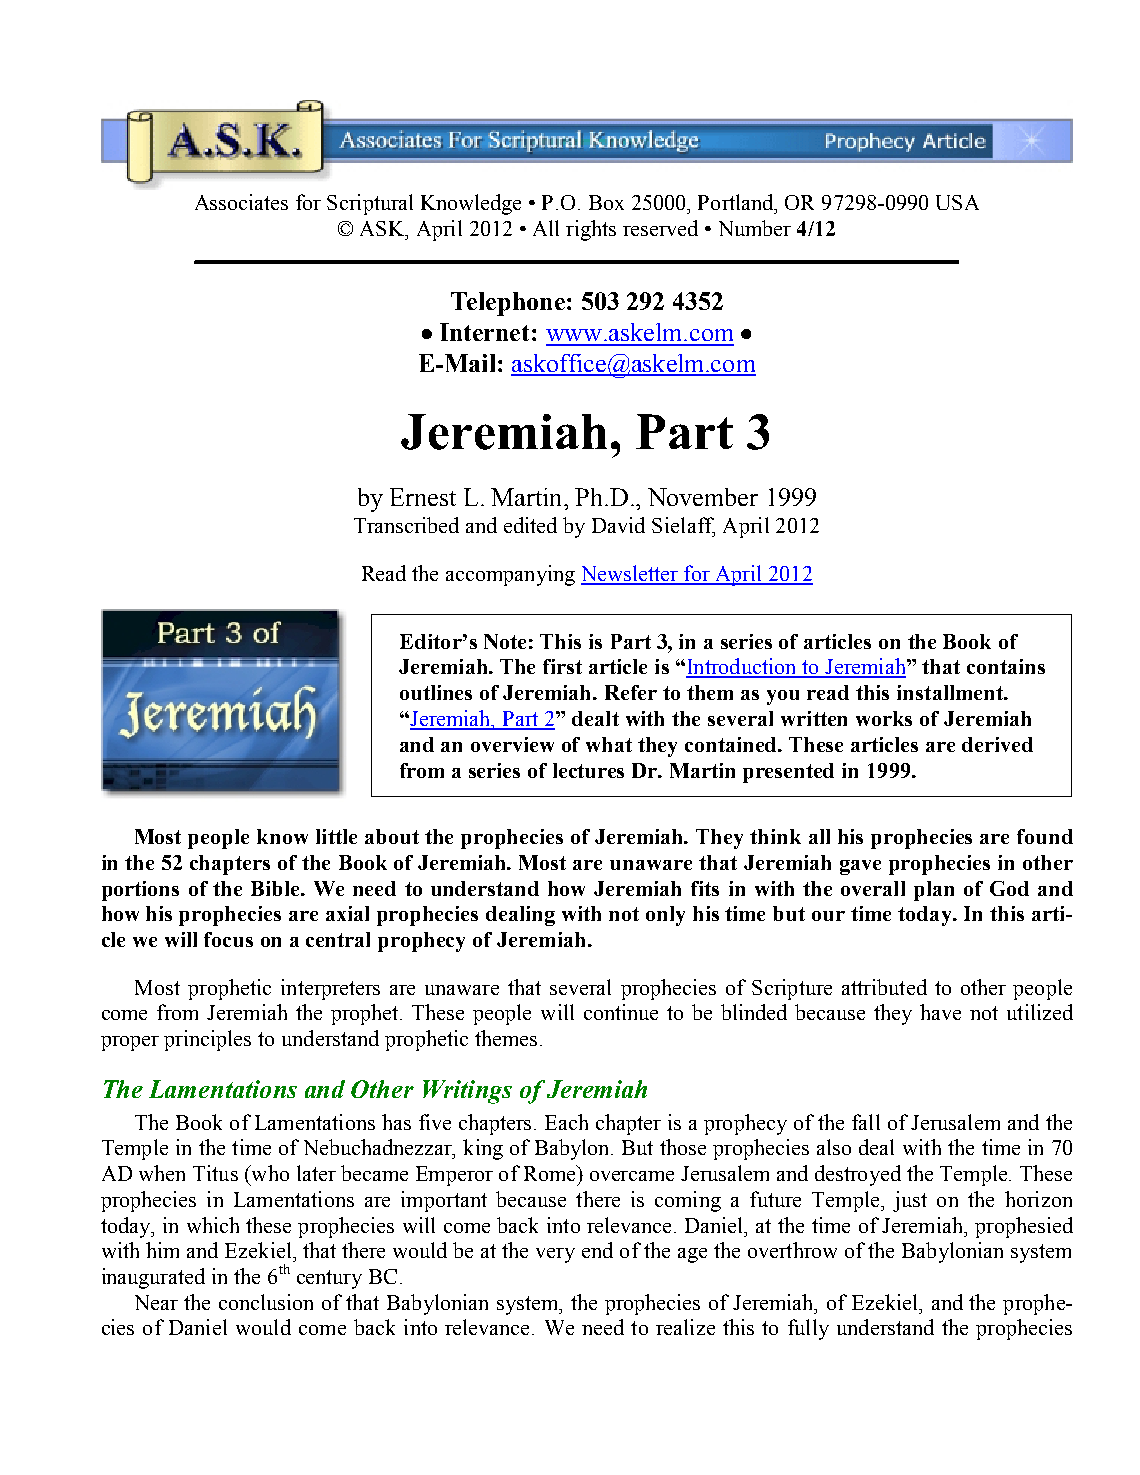  Describe the element at coordinates (808, 1329) in the image. I see `fully` at that location.
